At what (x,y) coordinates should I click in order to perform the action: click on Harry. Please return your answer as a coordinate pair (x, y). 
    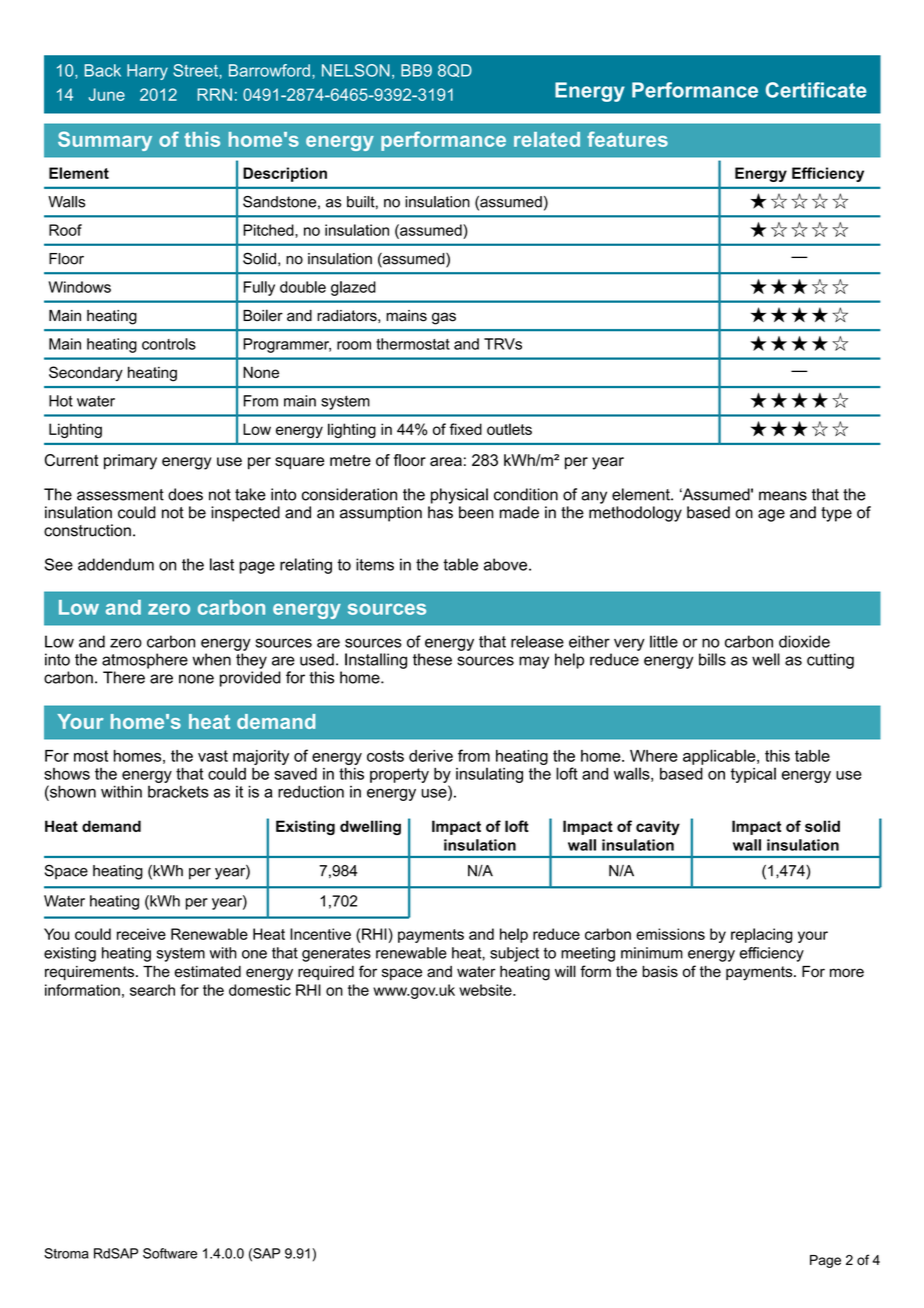
    Looking at the image, I should click on (147, 72).
